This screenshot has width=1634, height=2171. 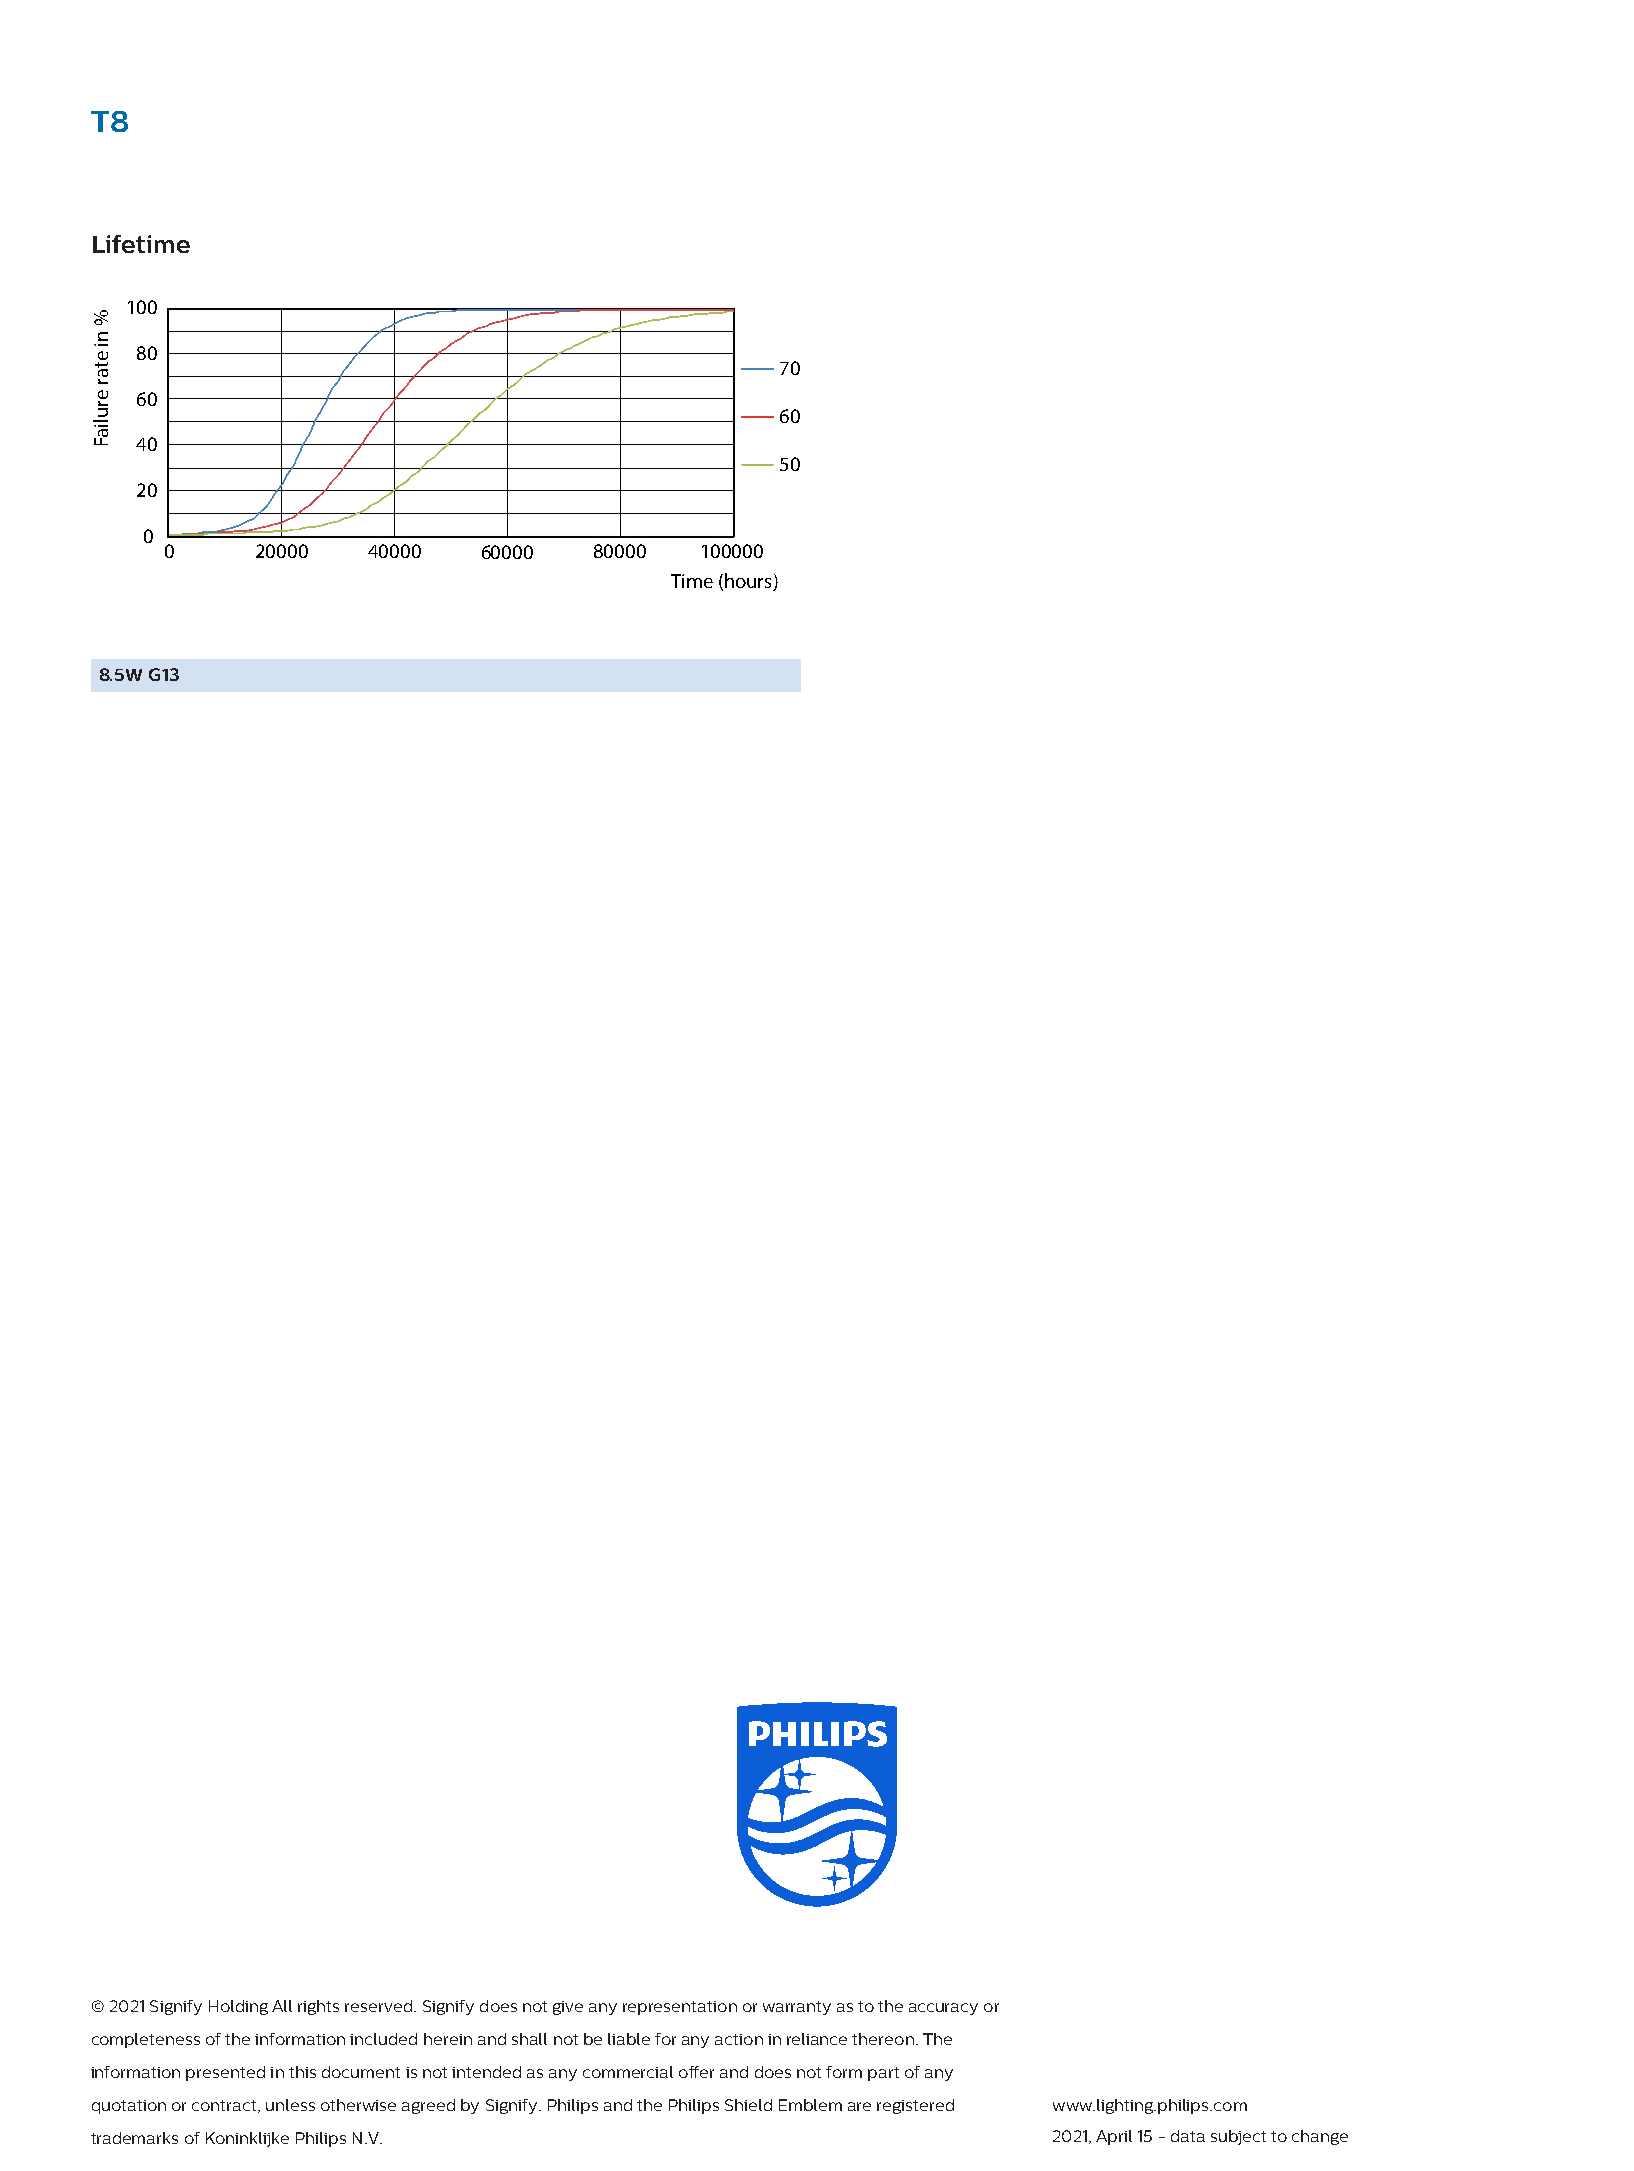 What do you see at coordinates (1188, 2136) in the screenshot?
I see `data` at bounding box center [1188, 2136].
